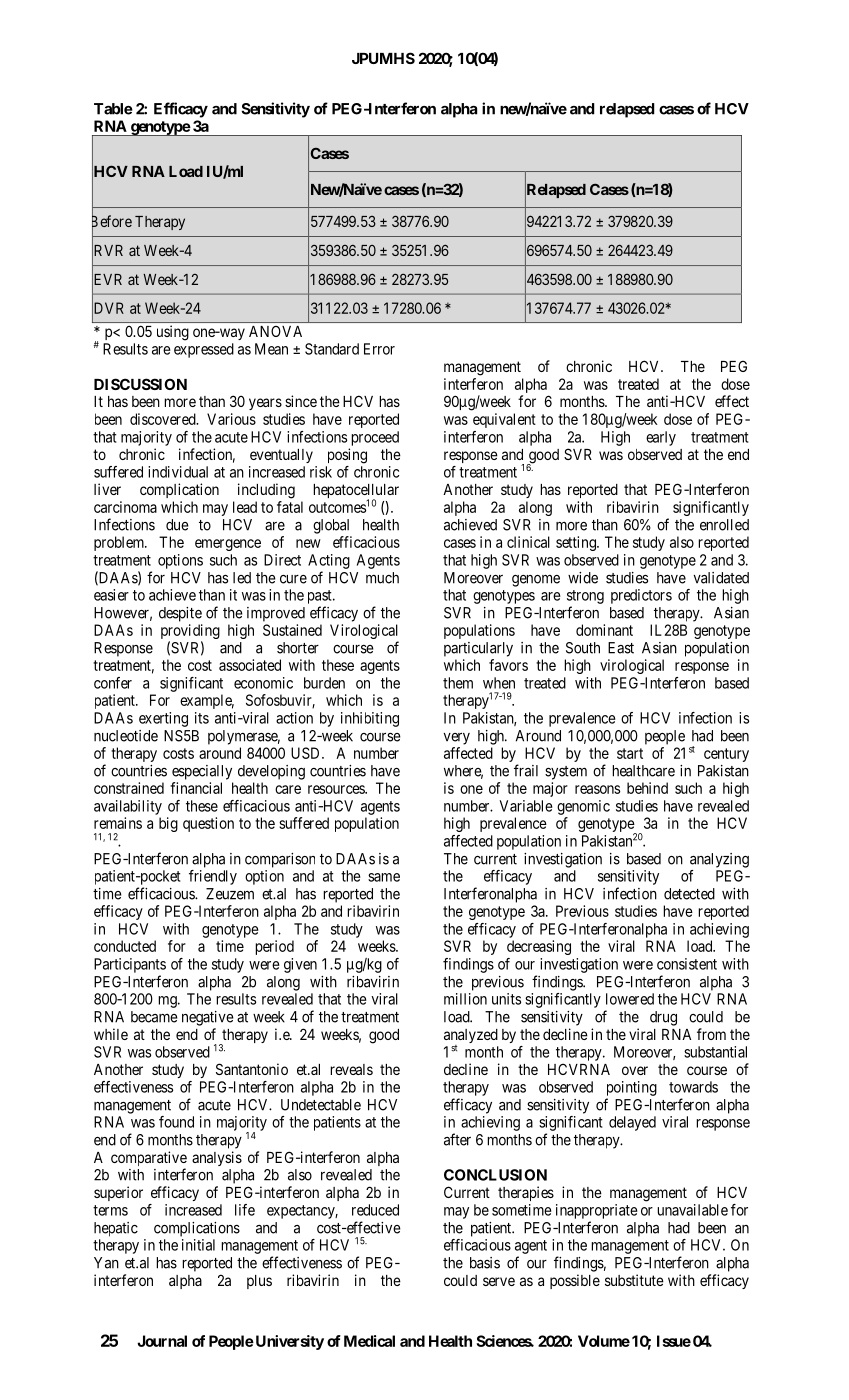  I want to click on very, so click(457, 738).
